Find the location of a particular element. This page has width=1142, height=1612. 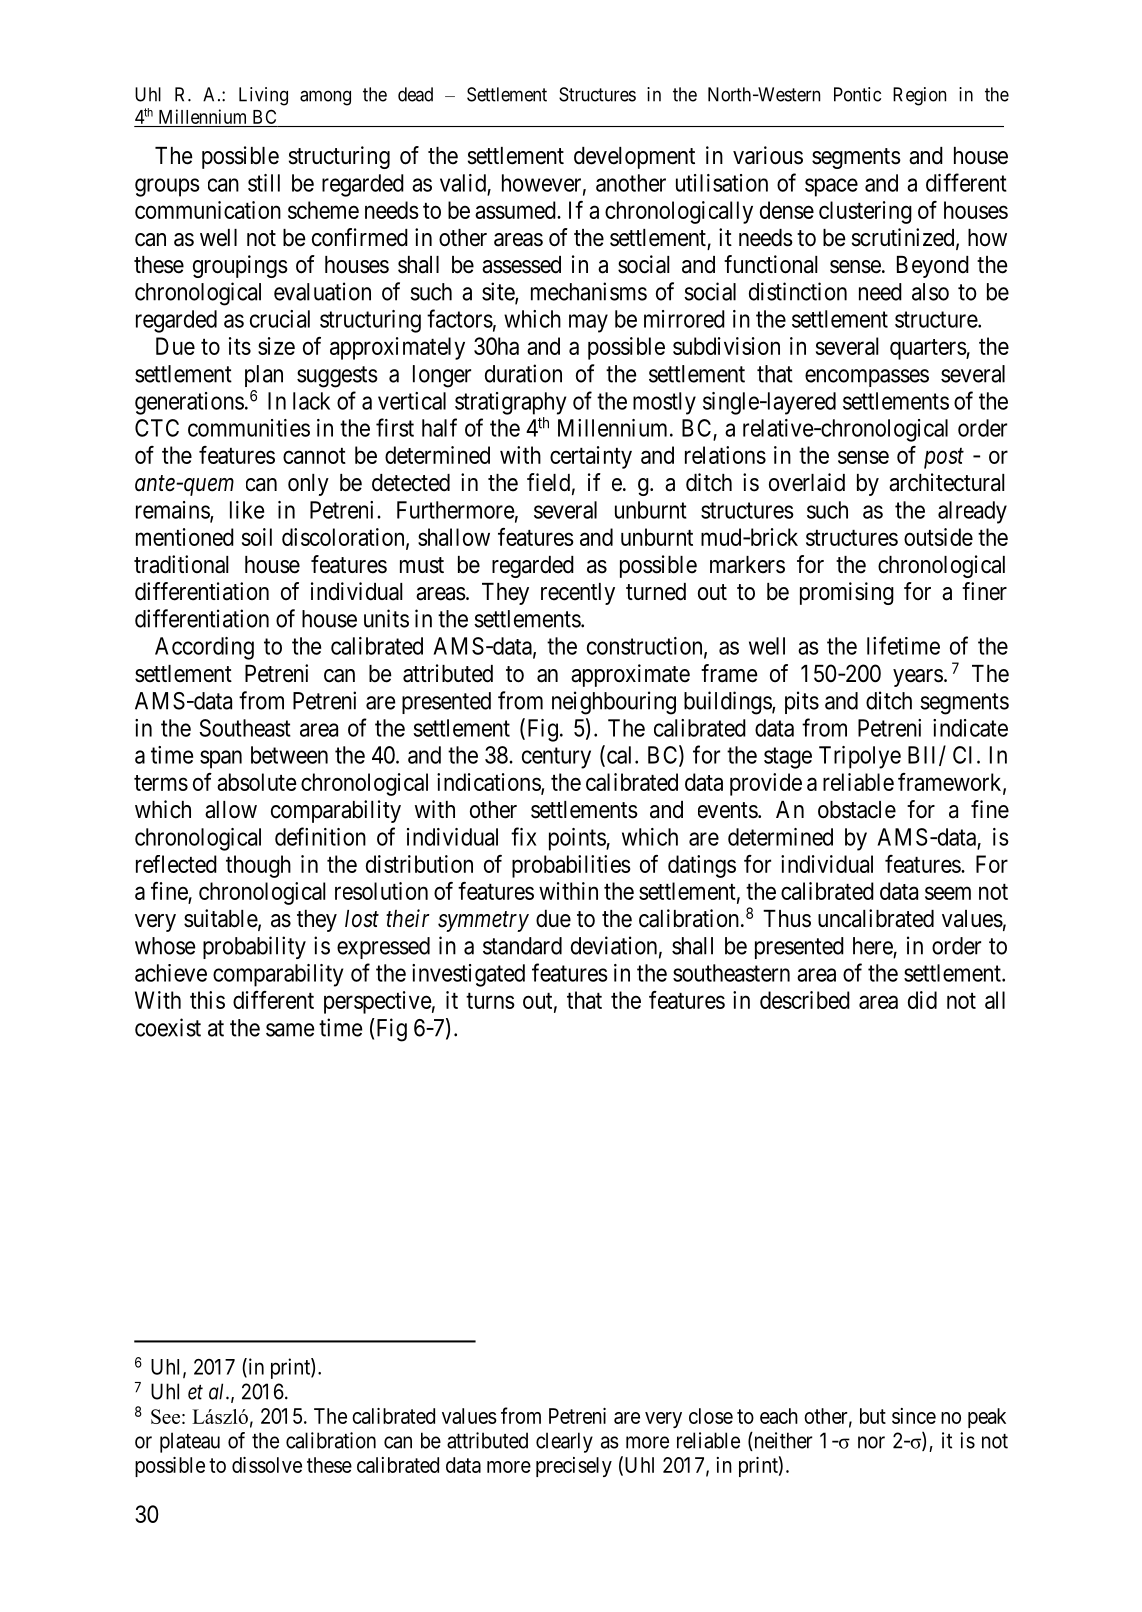

since is located at coordinates (914, 1416).
